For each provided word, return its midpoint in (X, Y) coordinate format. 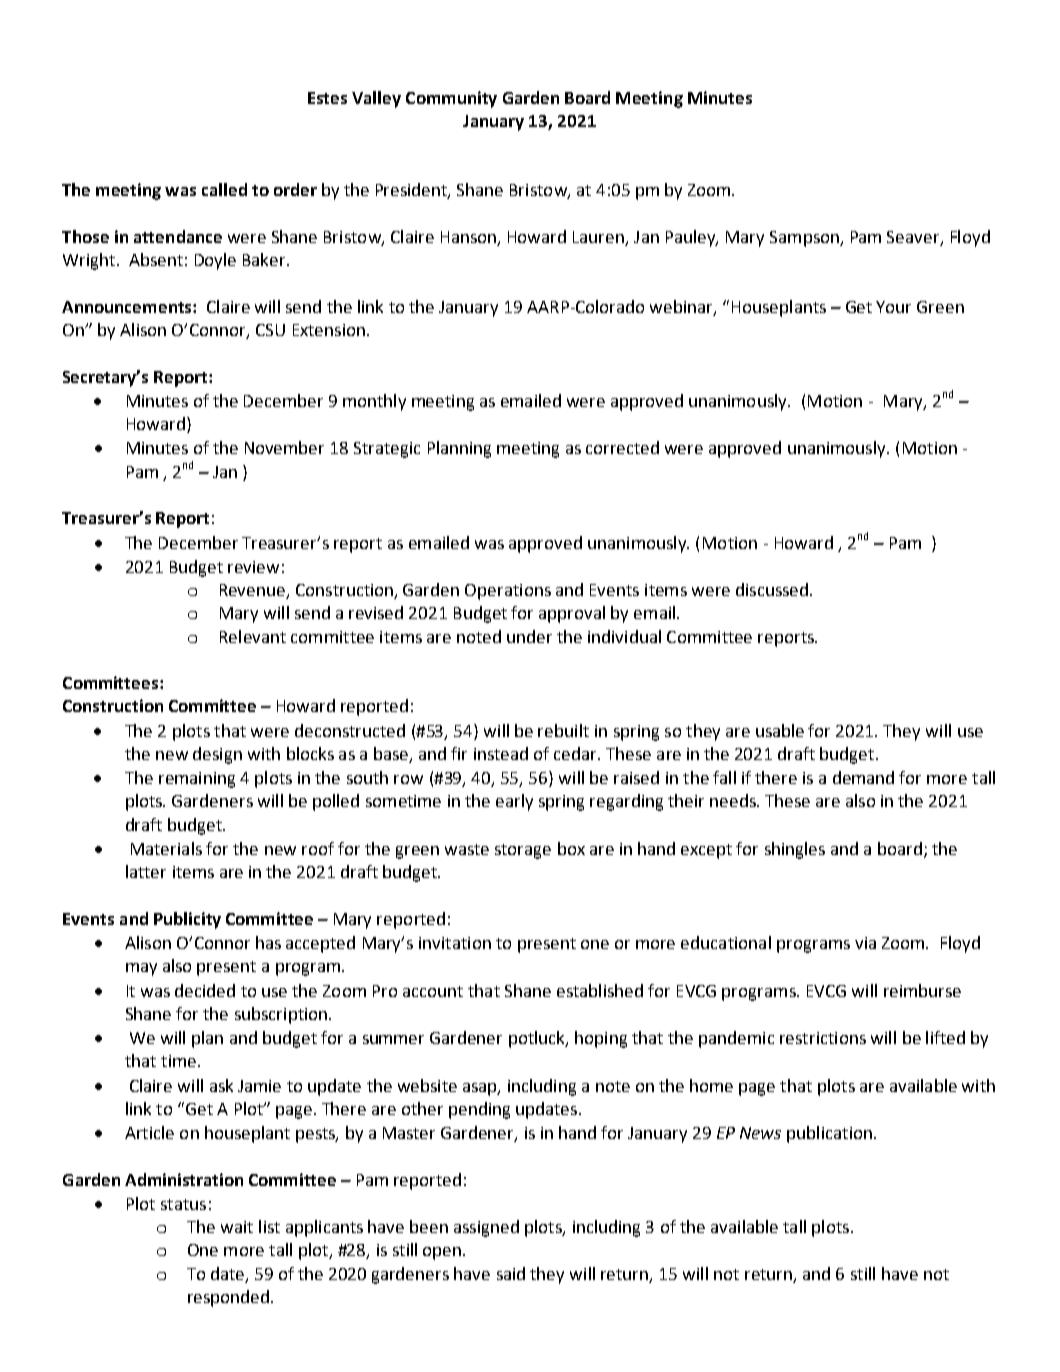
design (217, 755)
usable (780, 730)
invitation (455, 943)
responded (230, 1298)
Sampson (805, 239)
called (224, 189)
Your (893, 307)
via (865, 943)
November (284, 447)
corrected (622, 447)
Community (451, 99)
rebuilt (563, 730)
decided (205, 990)
